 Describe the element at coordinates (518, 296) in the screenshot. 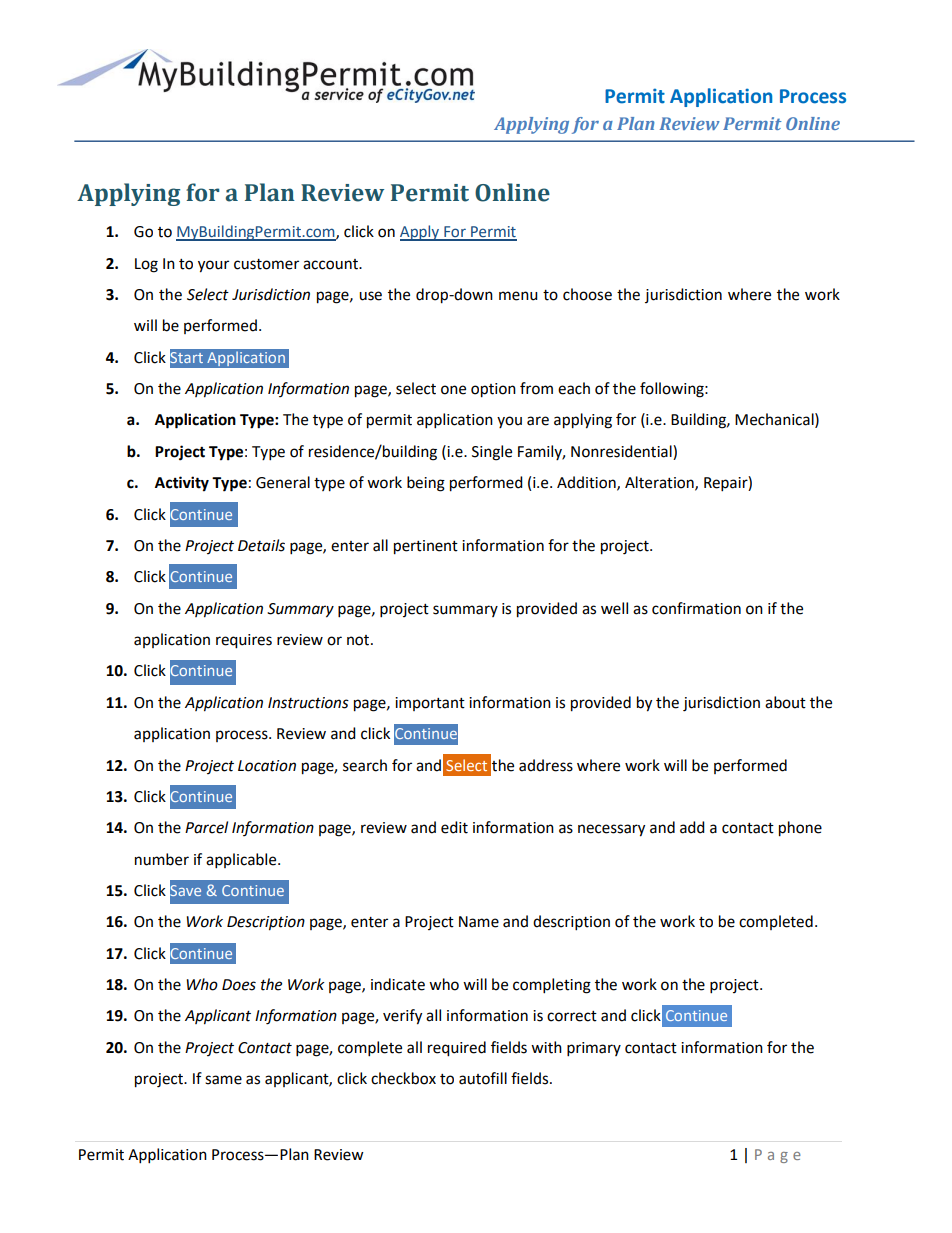

I see `menu` at that location.
